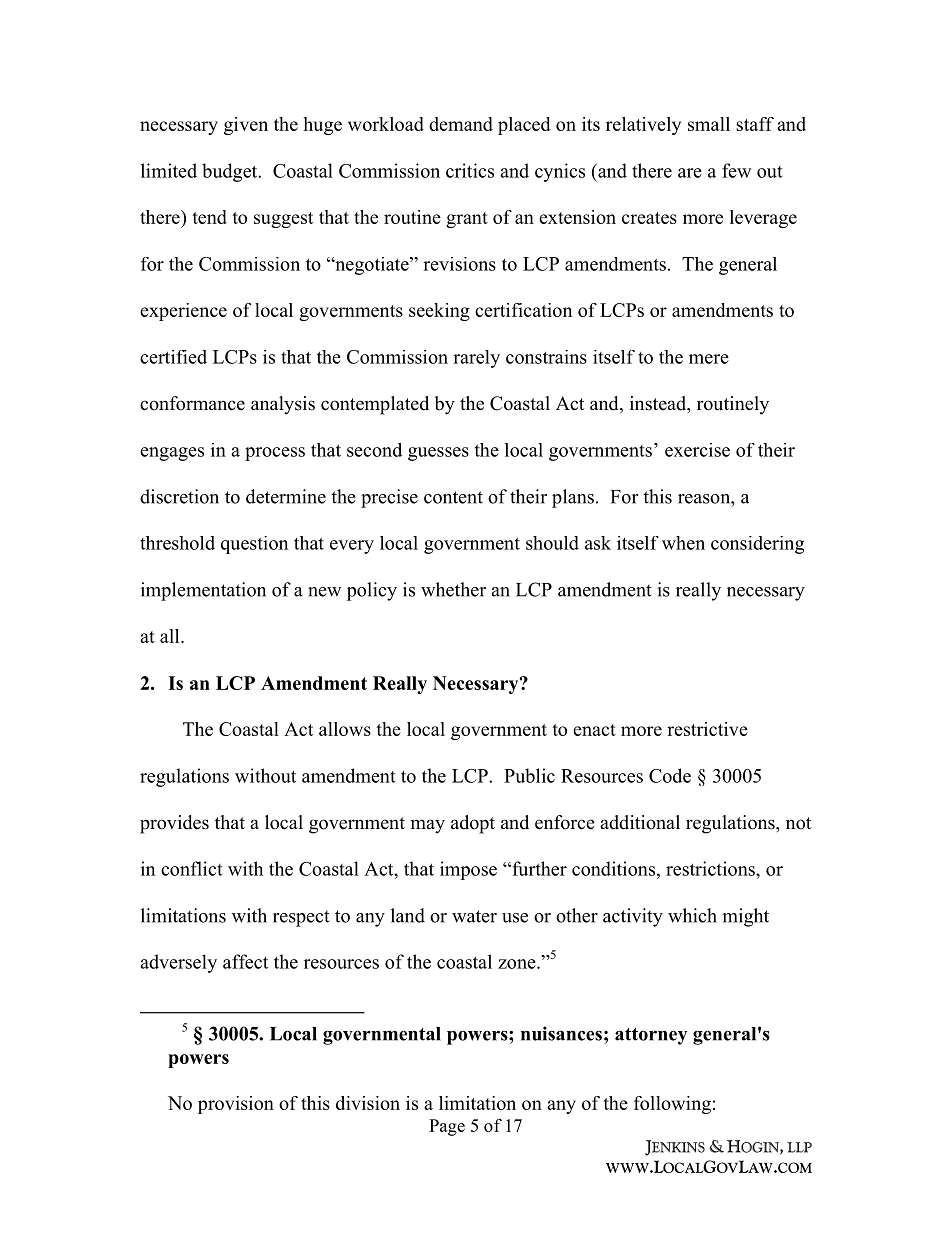 Image resolution: width=952 pixels, height=1233 pixels. I want to click on budget, so click(231, 172).
